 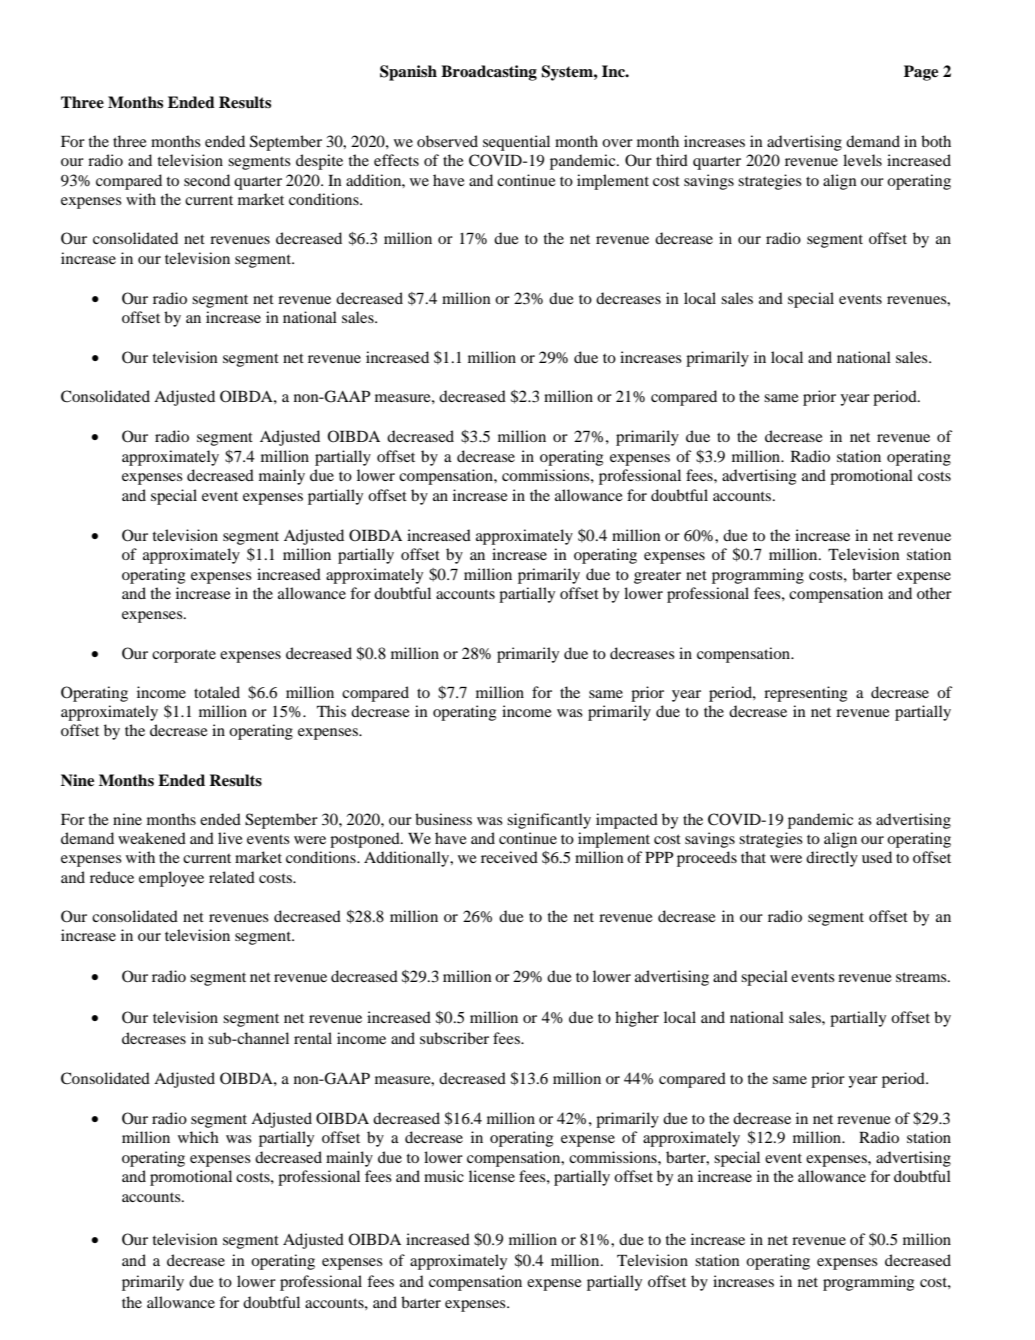 I want to click on levels, so click(x=862, y=160).
